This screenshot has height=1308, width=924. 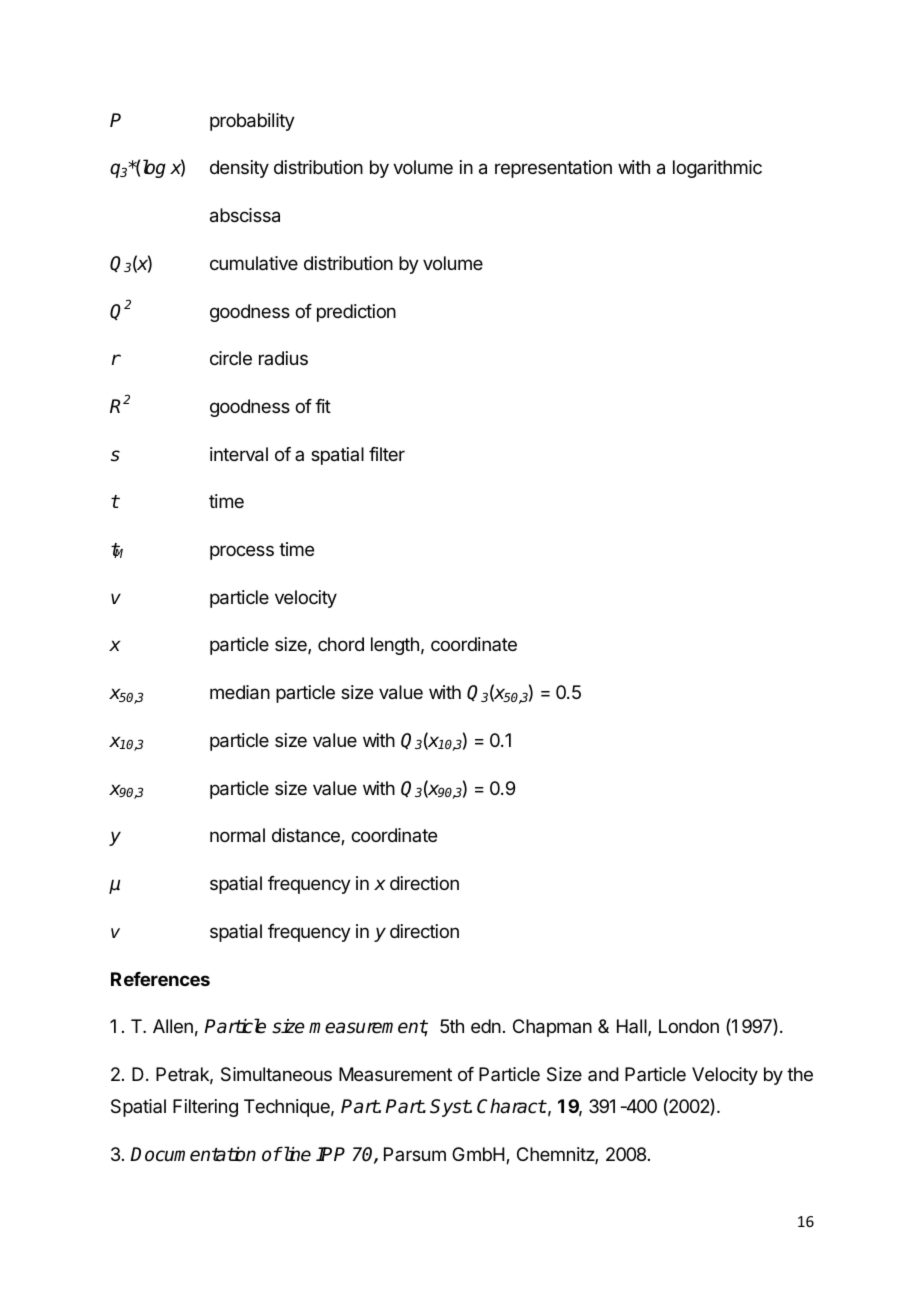 I want to click on edn, so click(x=486, y=1026).
